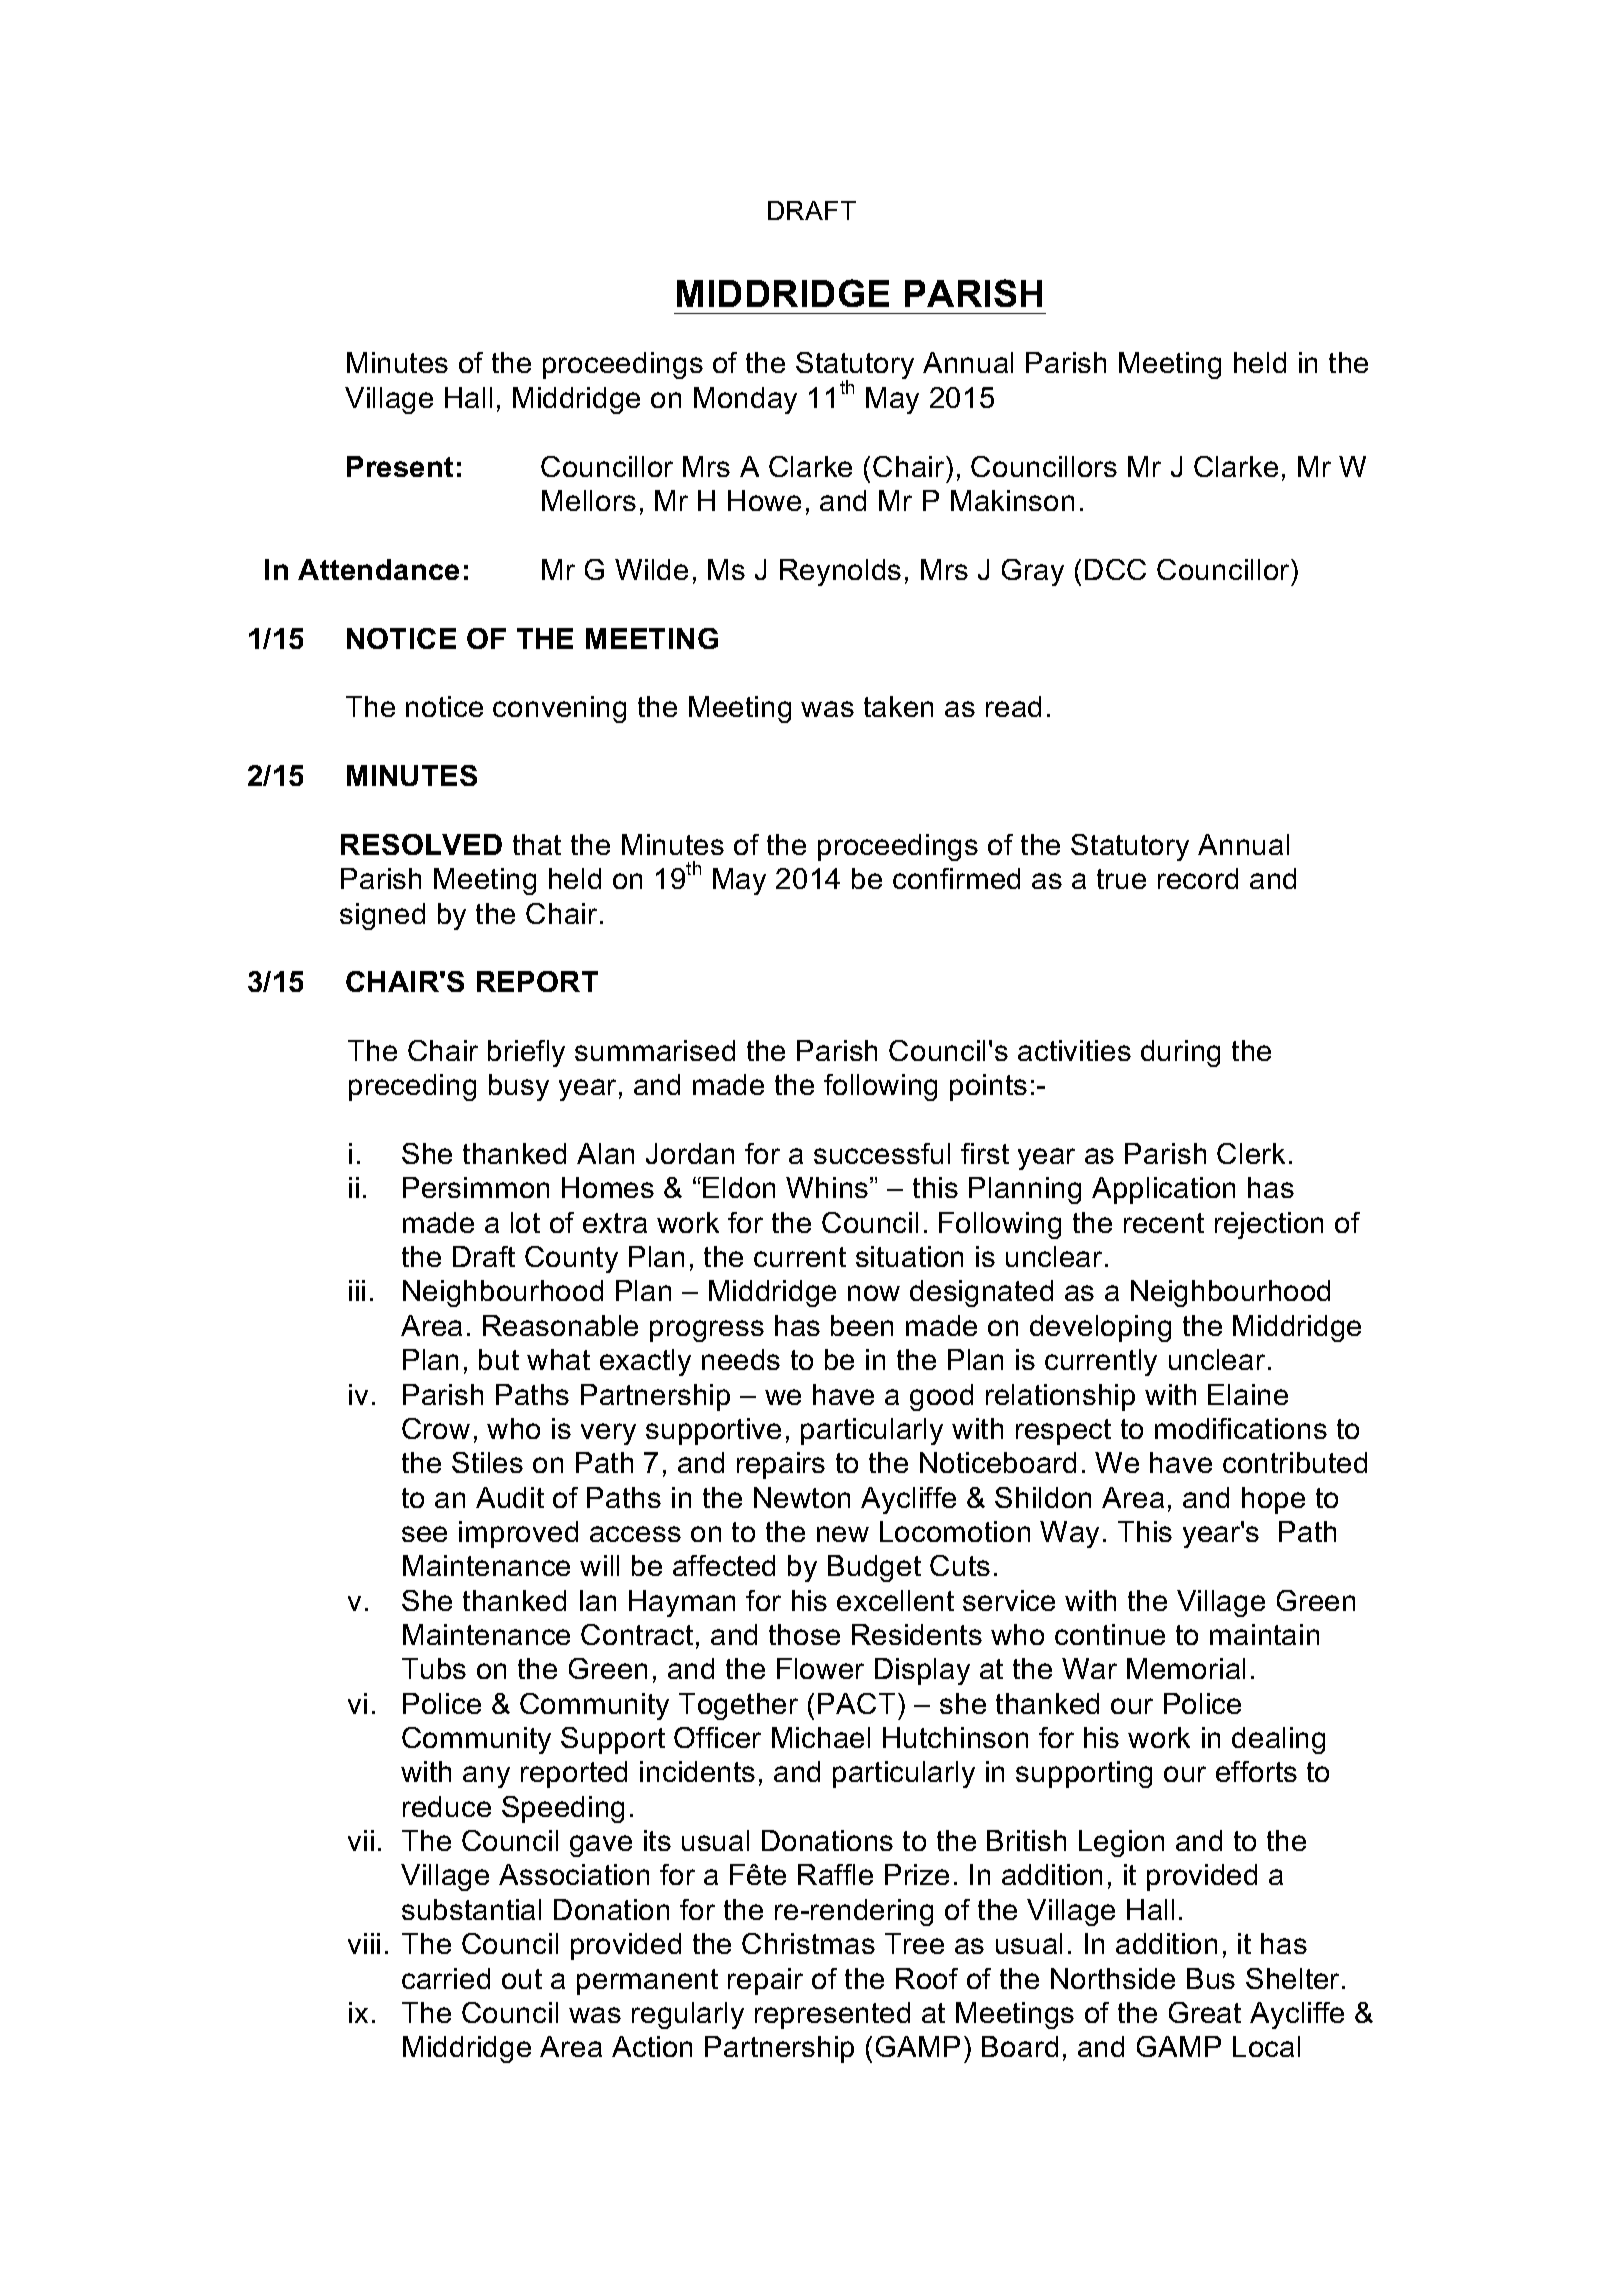  I want to click on Attendance, so click(378, 569).
